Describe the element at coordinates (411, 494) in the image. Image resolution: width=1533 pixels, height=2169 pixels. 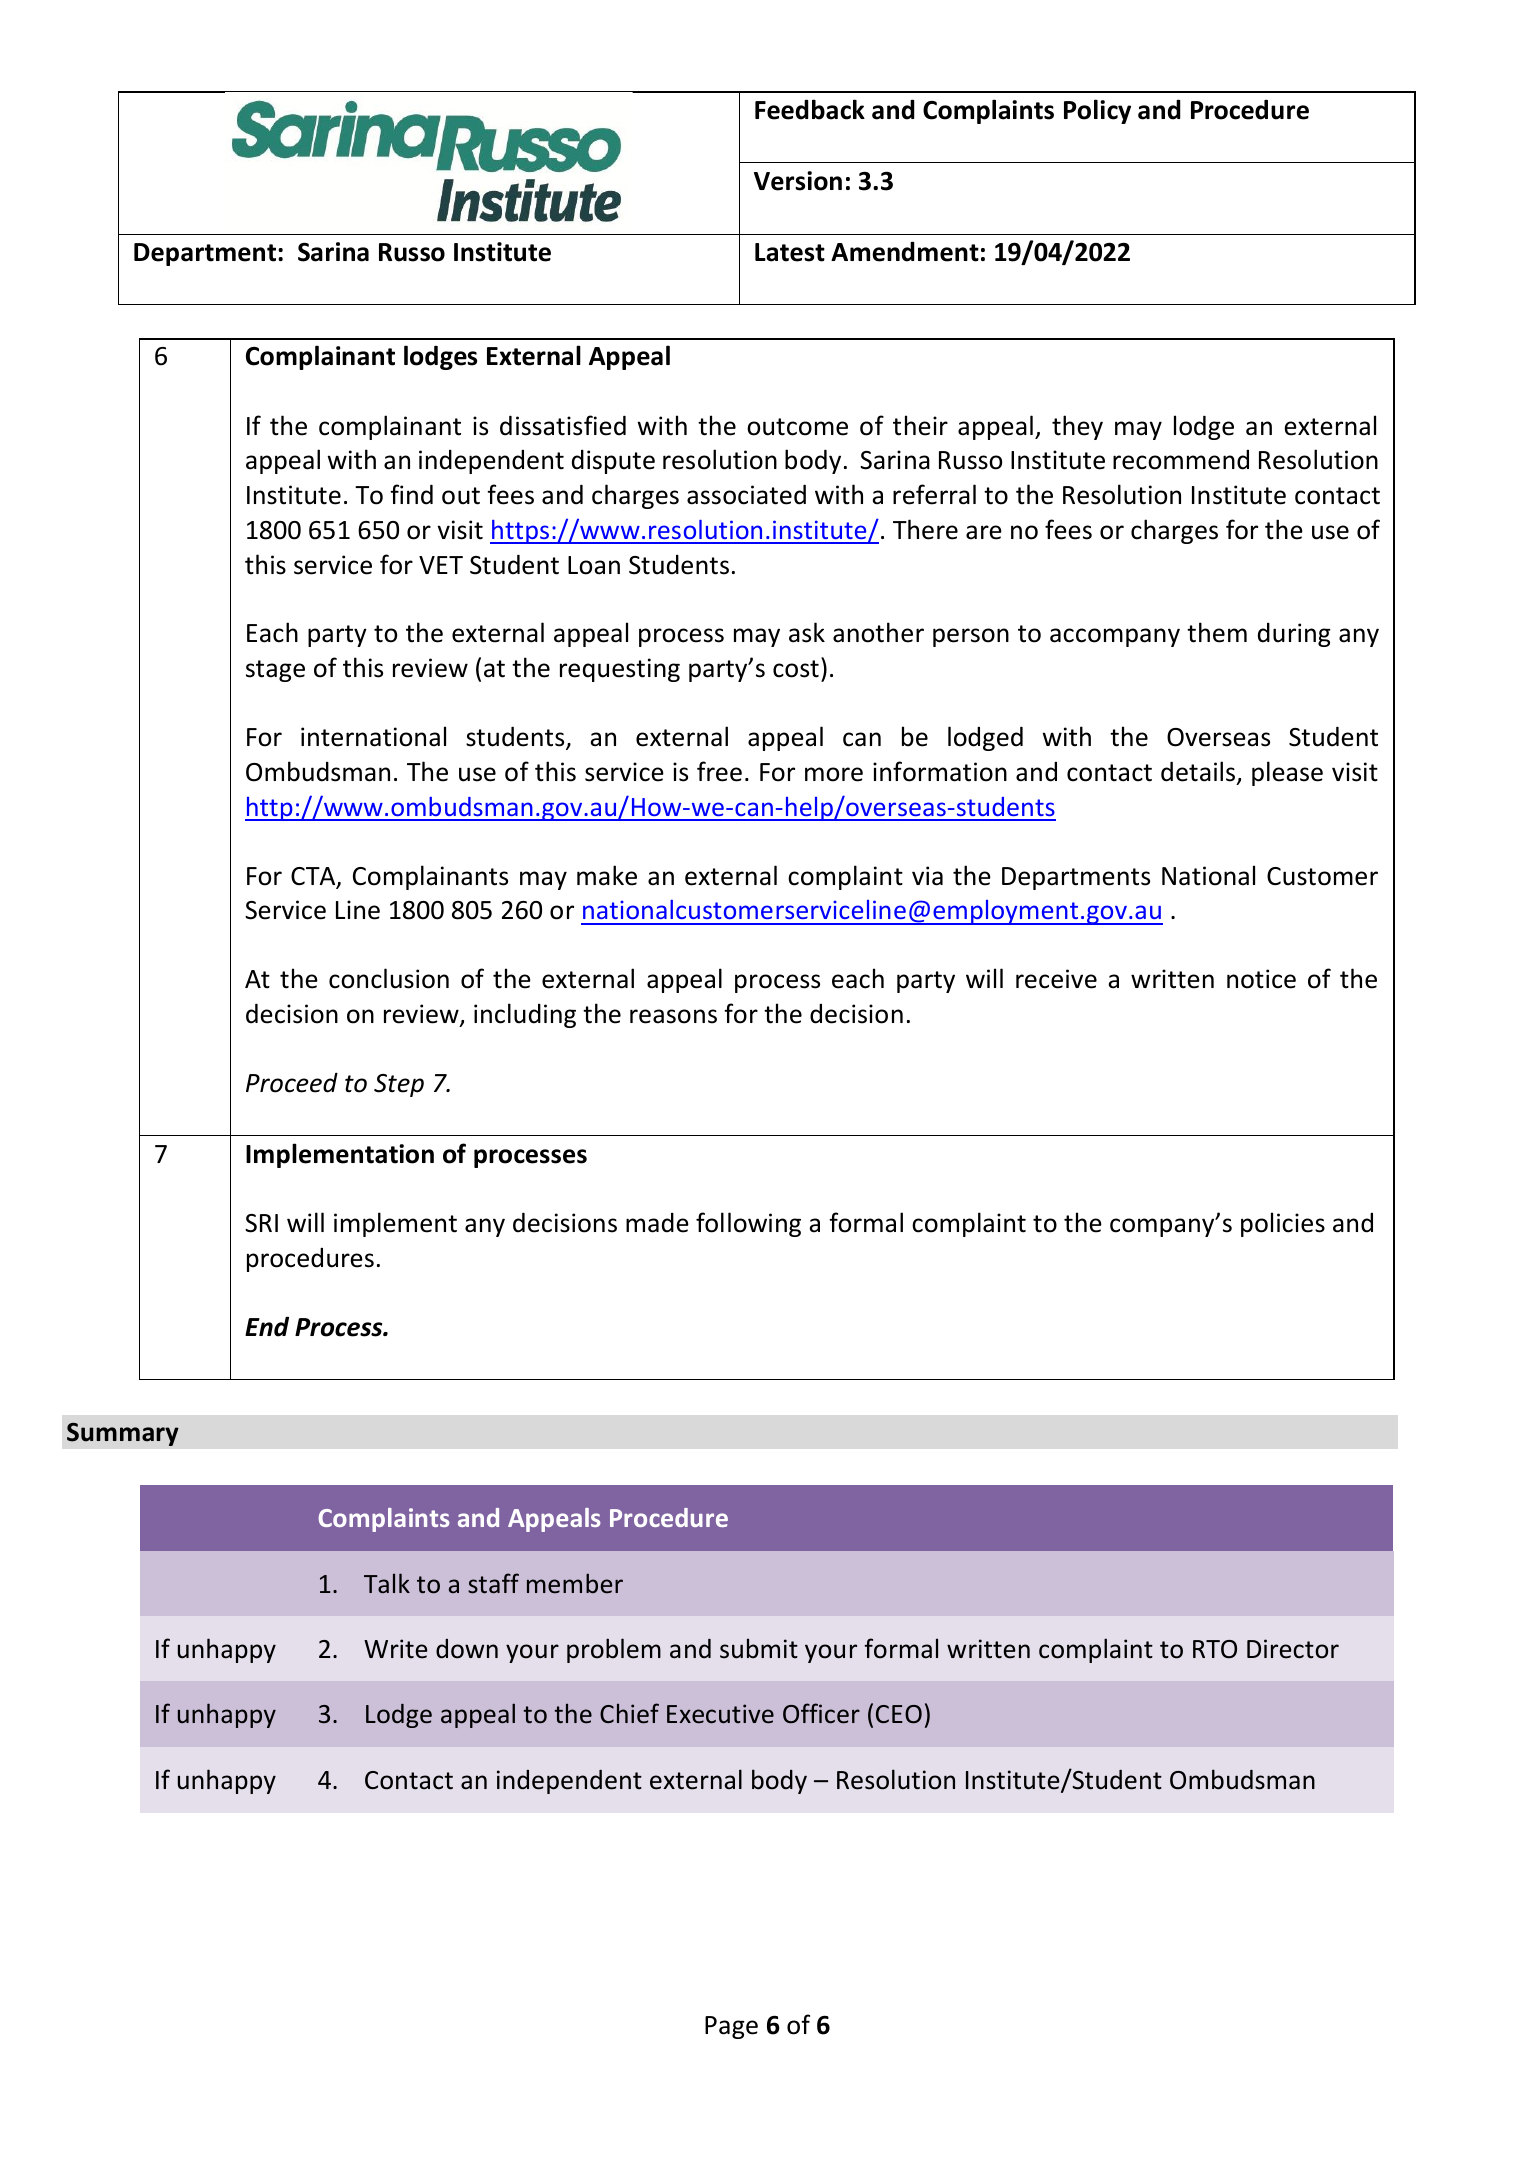
I see `find` at that location.
